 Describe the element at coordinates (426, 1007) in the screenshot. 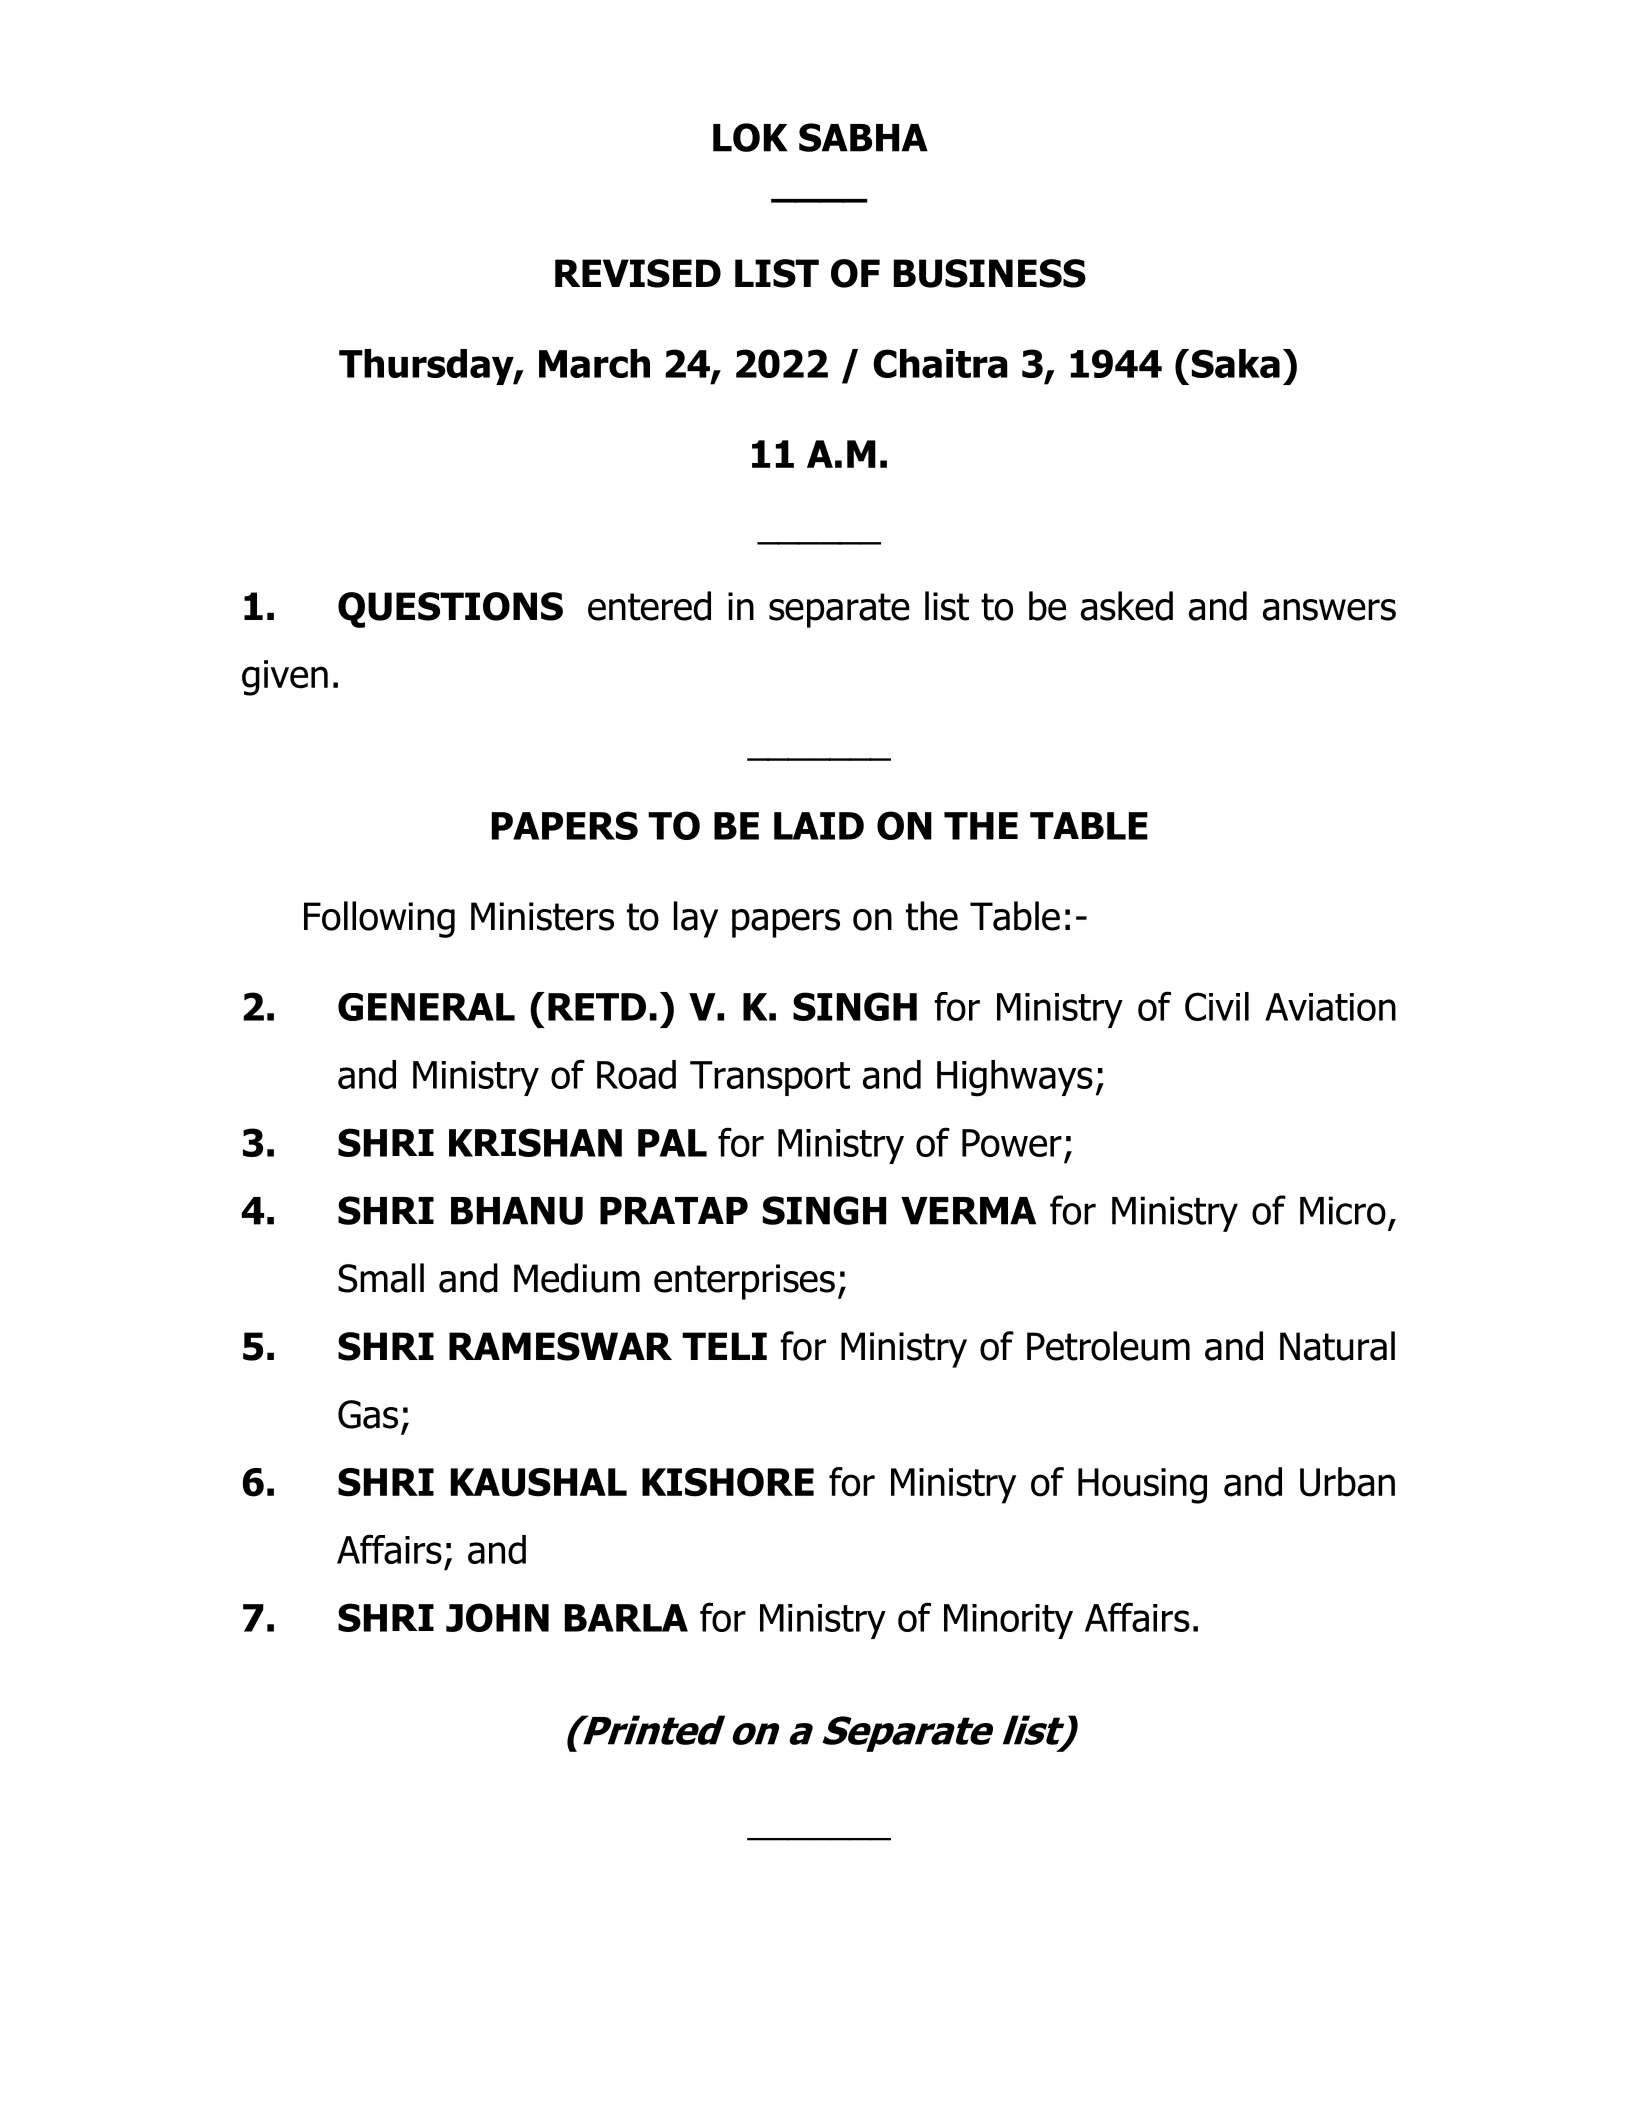

I see `GENERAL` at that location.
